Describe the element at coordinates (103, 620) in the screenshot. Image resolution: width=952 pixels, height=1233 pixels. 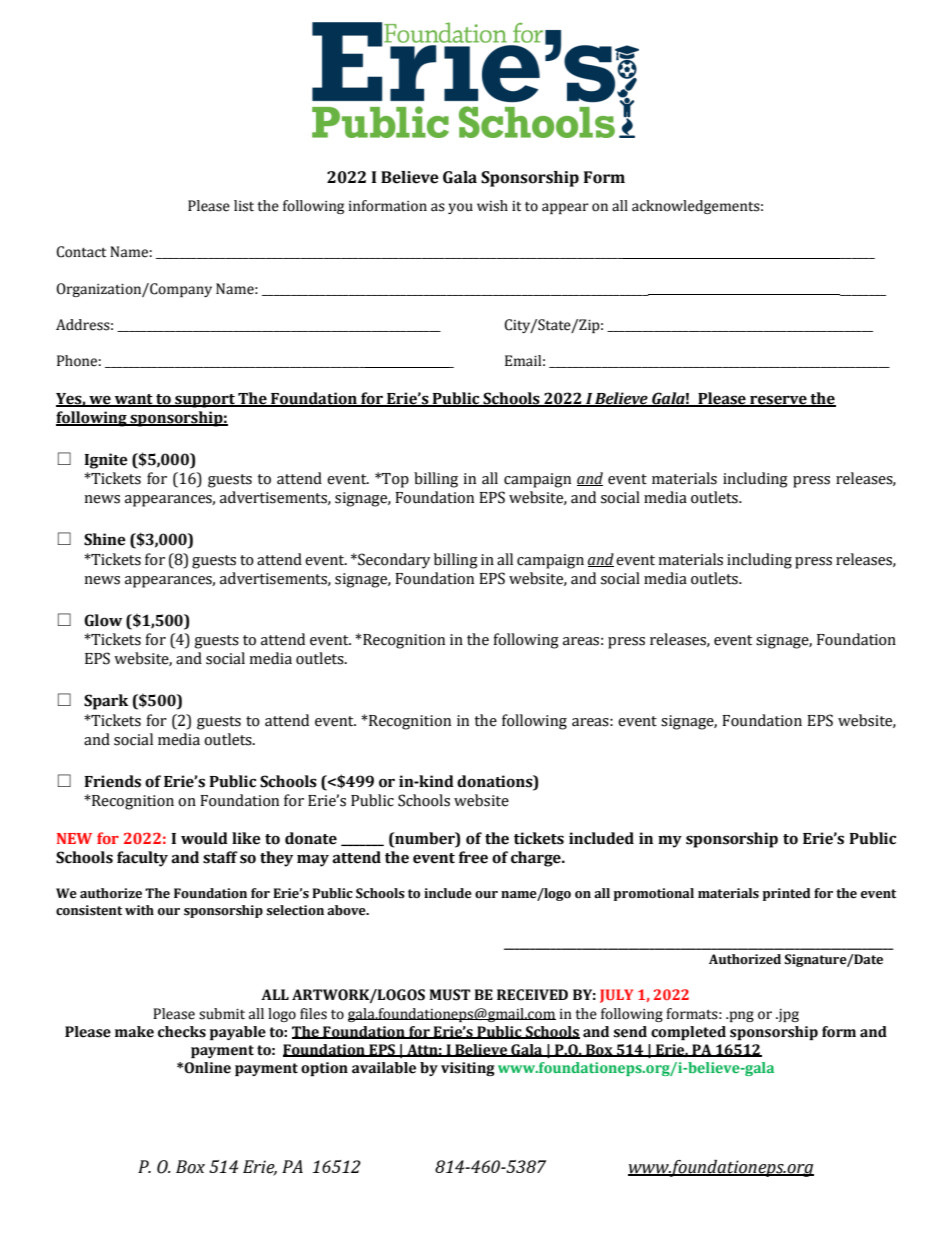
I see `Glow` at that location.
